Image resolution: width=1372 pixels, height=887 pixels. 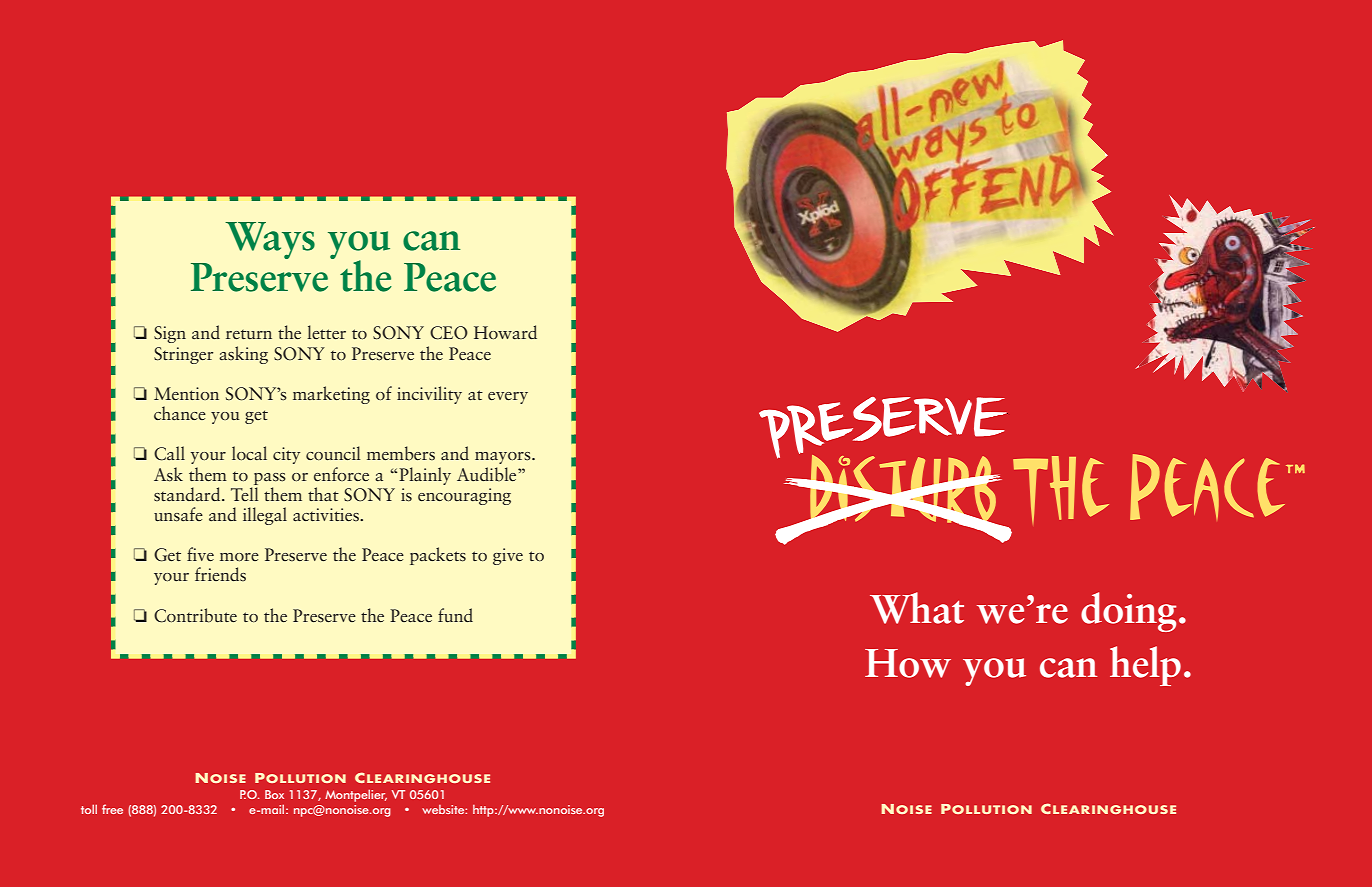 What do you see at coordinates (195, 615) in the page?
I see `Contribute` at bounding box center [195, 615].
